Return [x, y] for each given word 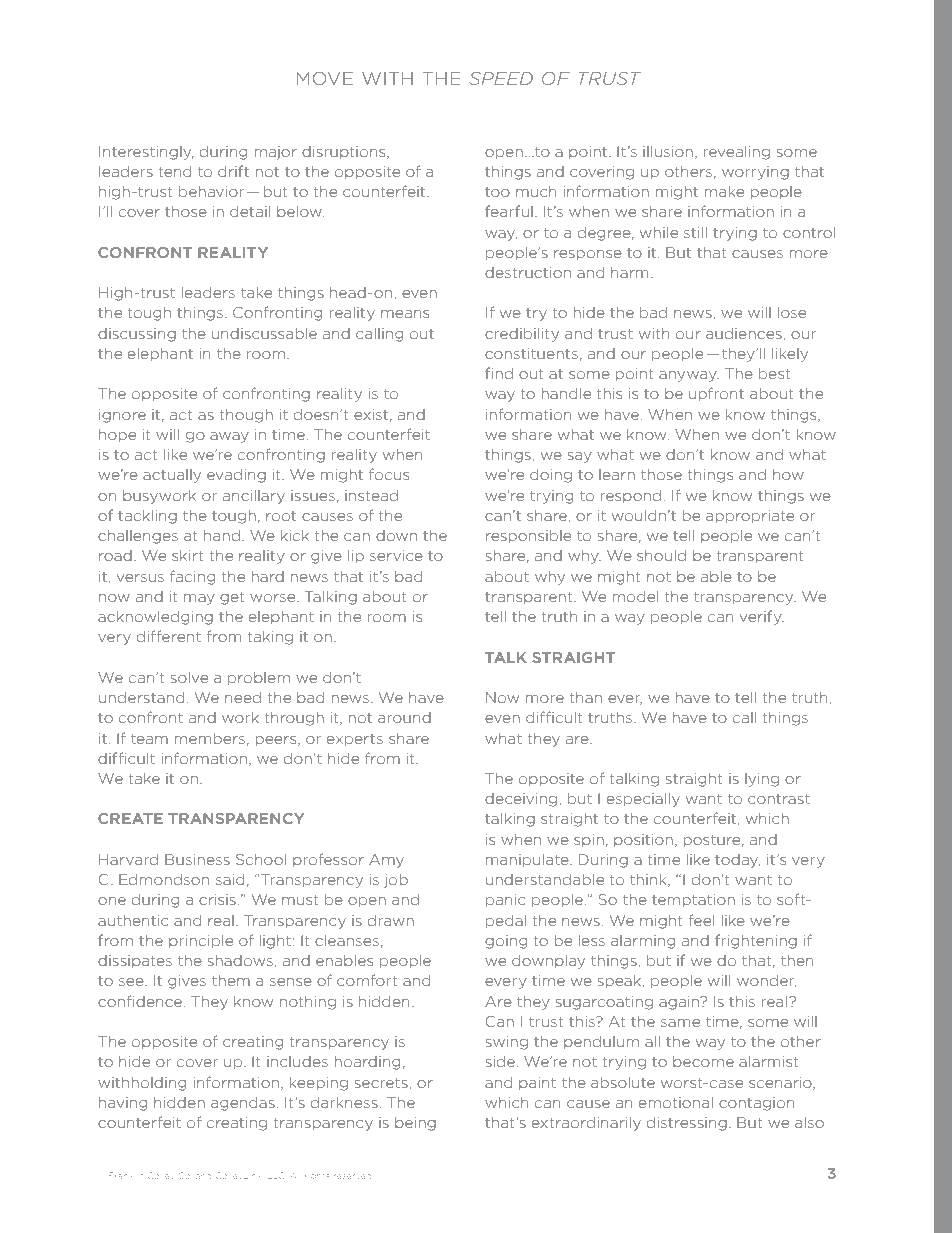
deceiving [521, 800]
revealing [736, 153]
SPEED [501, 78]
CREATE [130, 818]
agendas [243, 1104]
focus [389, 474]
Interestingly [146, 153]
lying [762, 780]
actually [172, 476]
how [788, 474]
